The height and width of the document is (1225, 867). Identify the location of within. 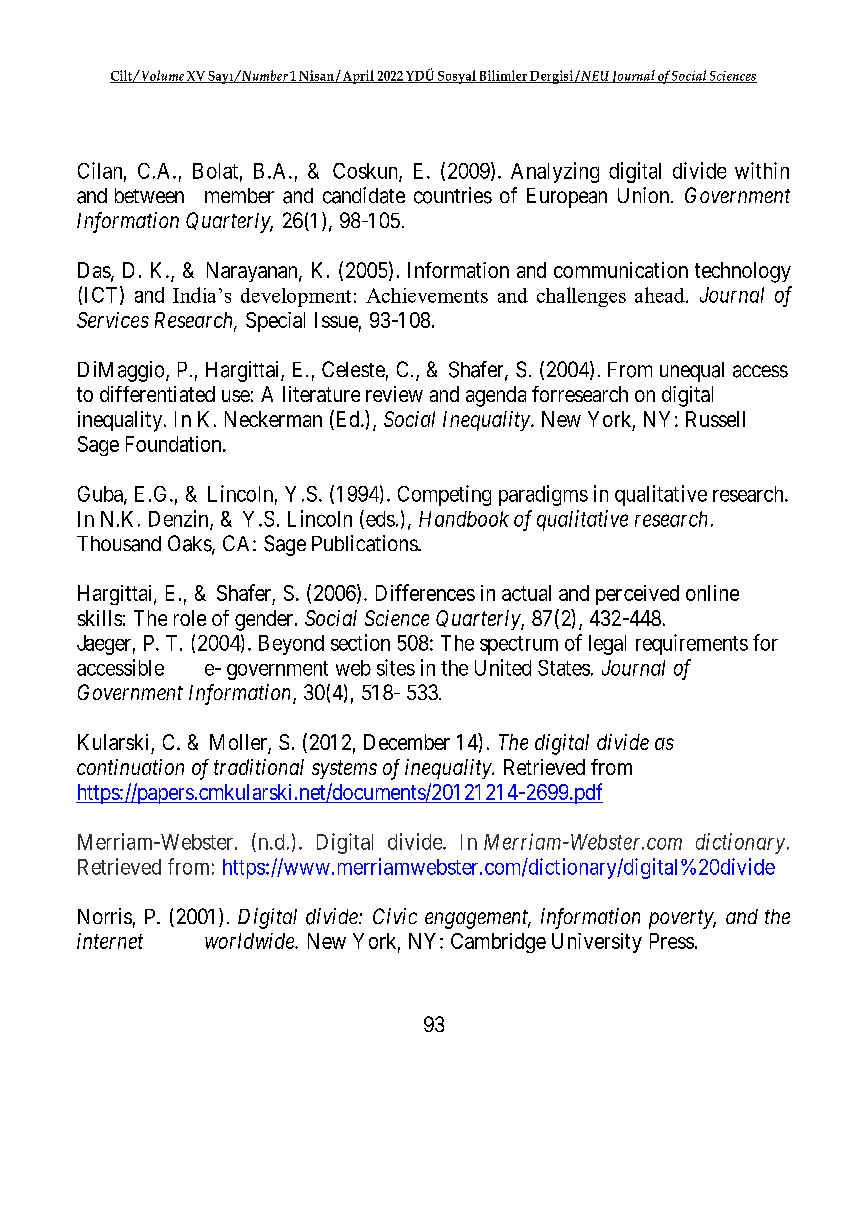
(762, 170).
